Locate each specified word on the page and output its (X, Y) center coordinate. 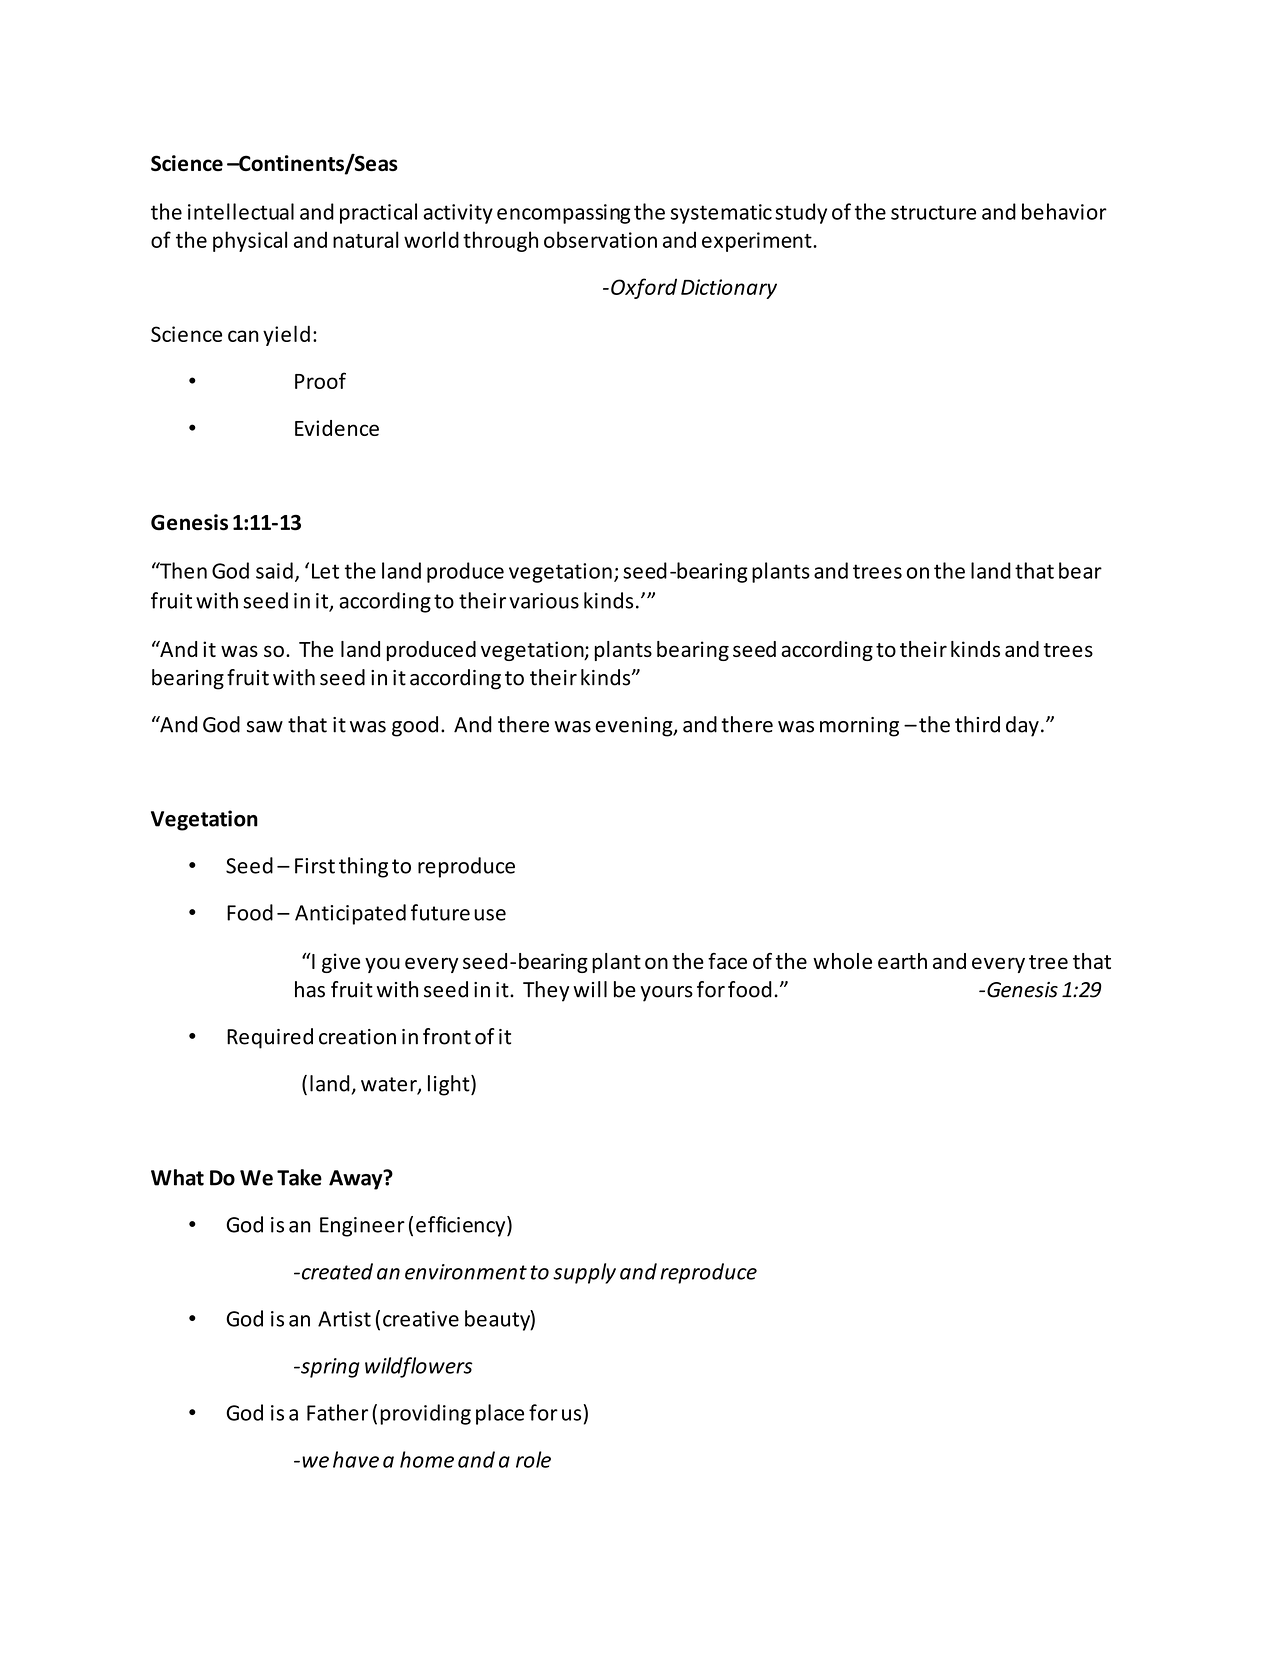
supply (584, 1273)
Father (337, 1412)
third (977, 724)
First (315, 866)
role (533, 1459)
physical (250, 241)
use (490, 915)
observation (600, 239)
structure (933, 212)
